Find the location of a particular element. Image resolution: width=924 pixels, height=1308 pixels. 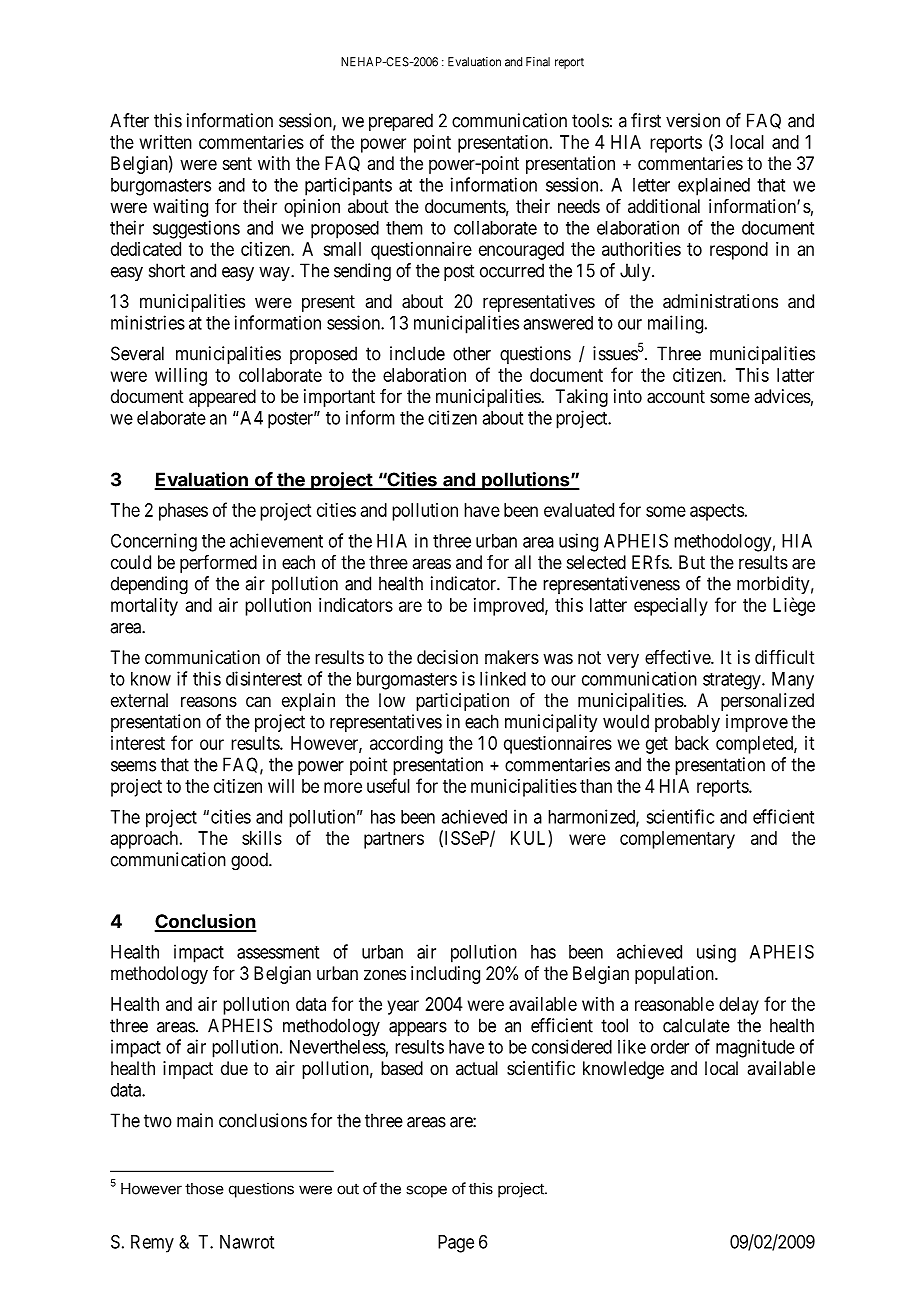

those is located at coordinates (204, 1189).
